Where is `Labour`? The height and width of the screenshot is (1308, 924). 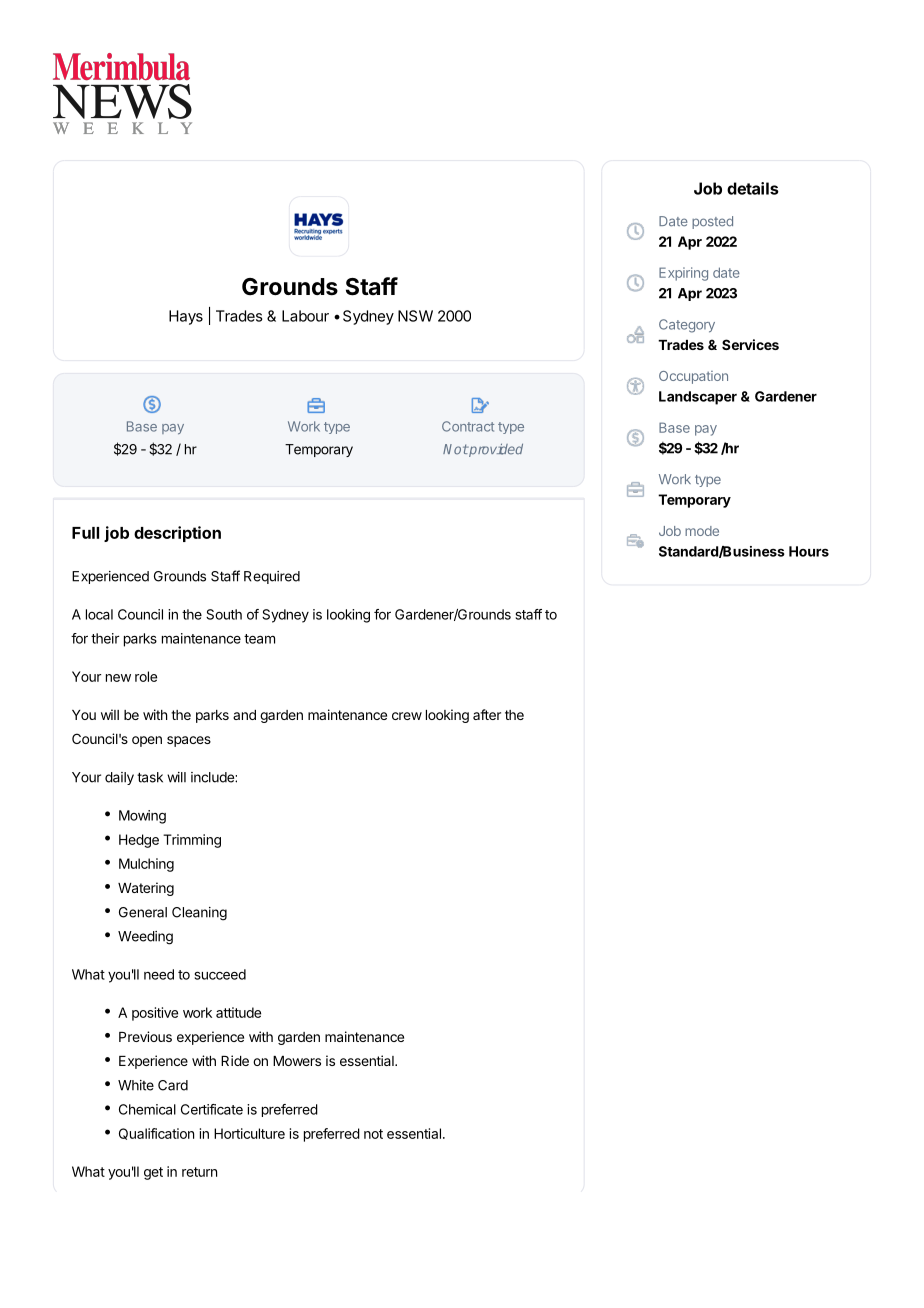
Labour is located at coordinates (305, 316).
